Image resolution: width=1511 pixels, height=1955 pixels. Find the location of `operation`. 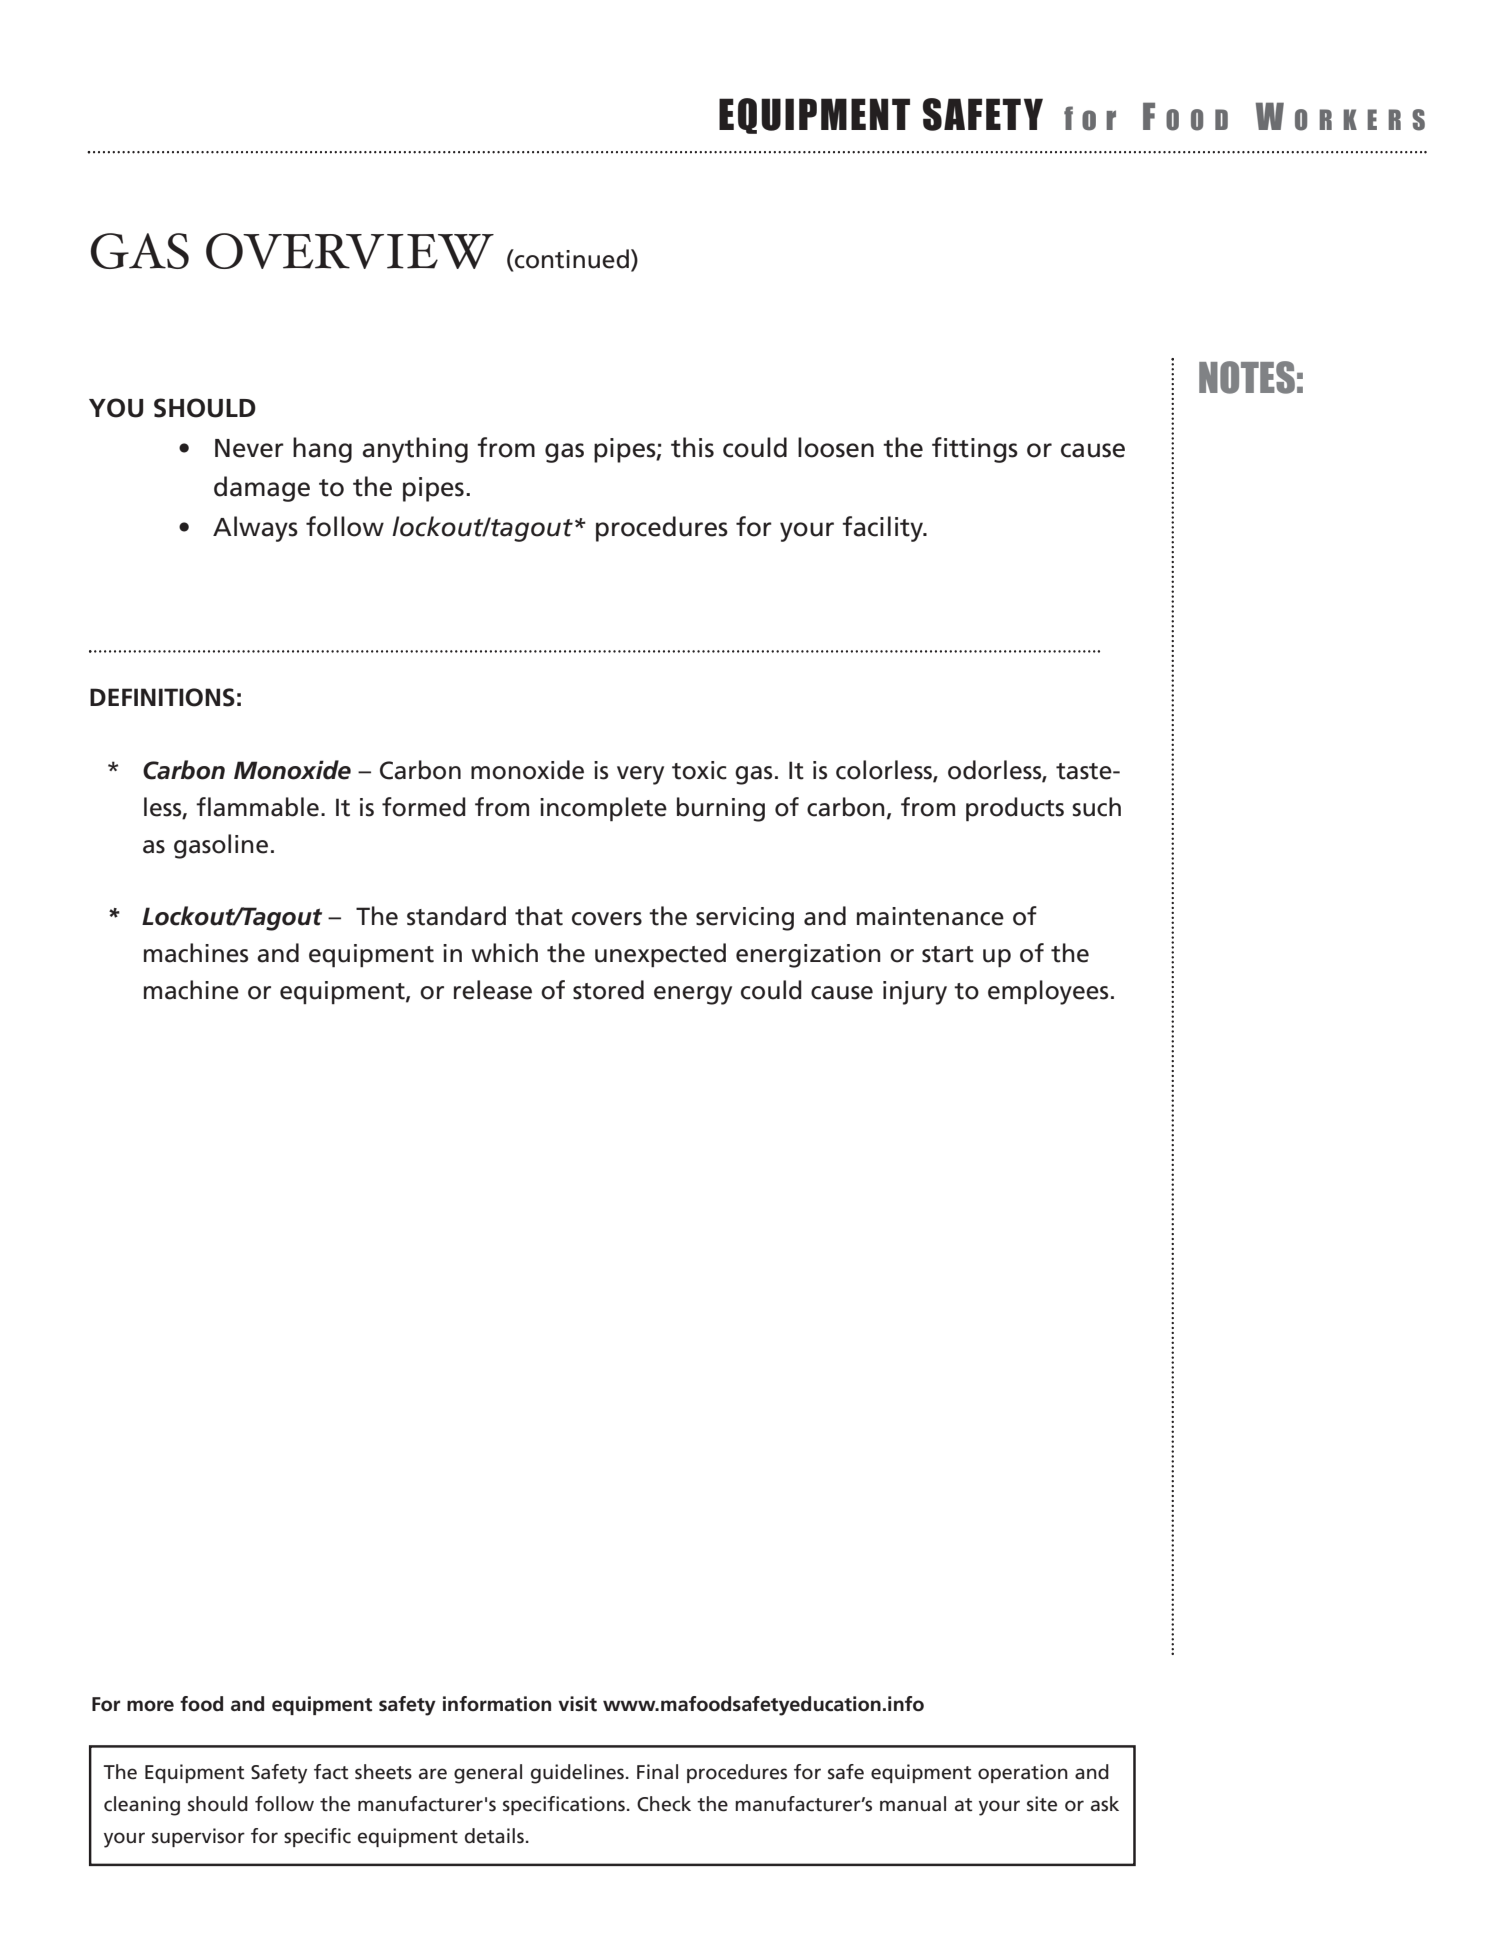

operation is located at coordinates (1023, 1773).
